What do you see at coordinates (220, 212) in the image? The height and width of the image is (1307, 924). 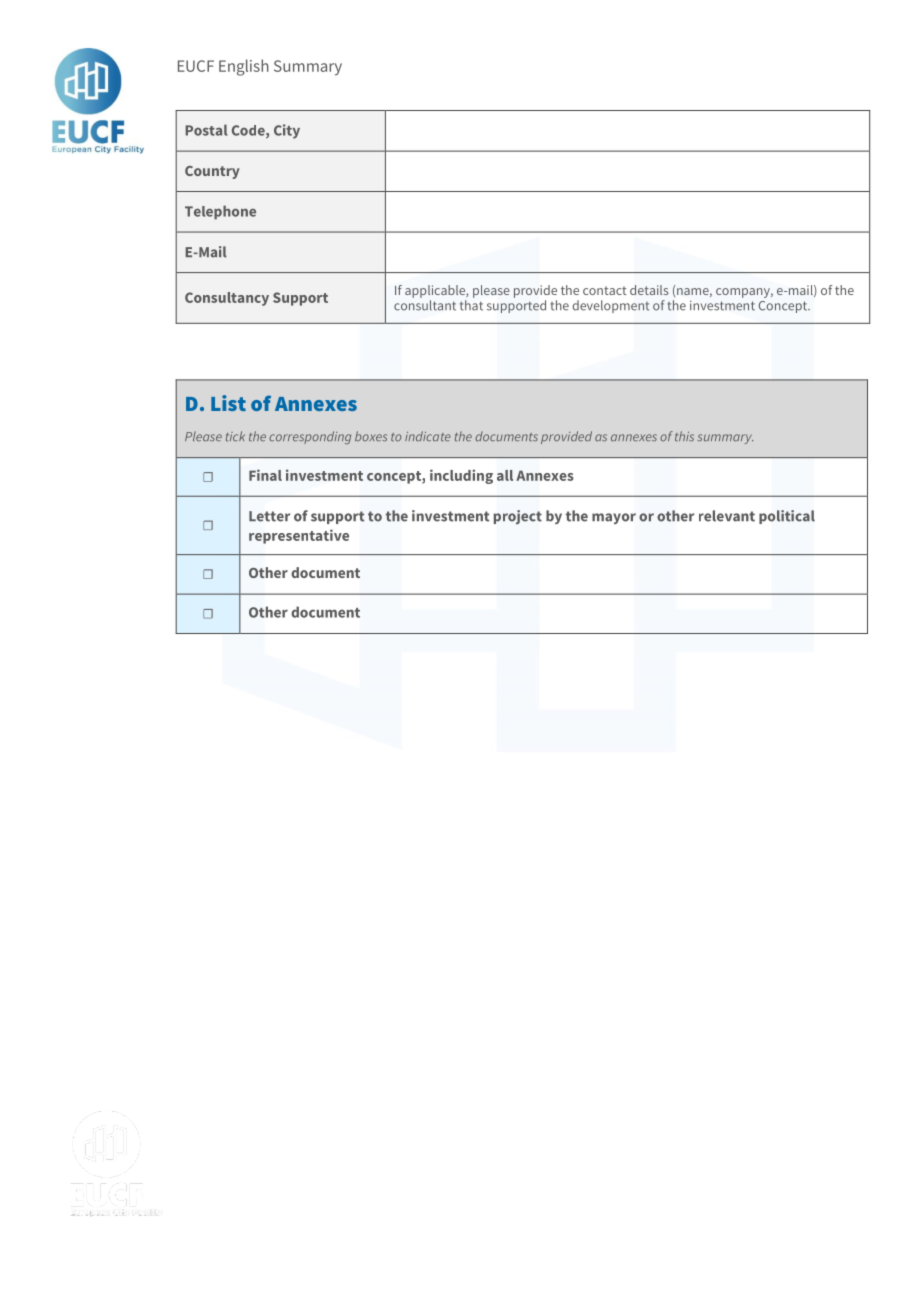 I see `Telephone` at bounding box center [220, 212].
